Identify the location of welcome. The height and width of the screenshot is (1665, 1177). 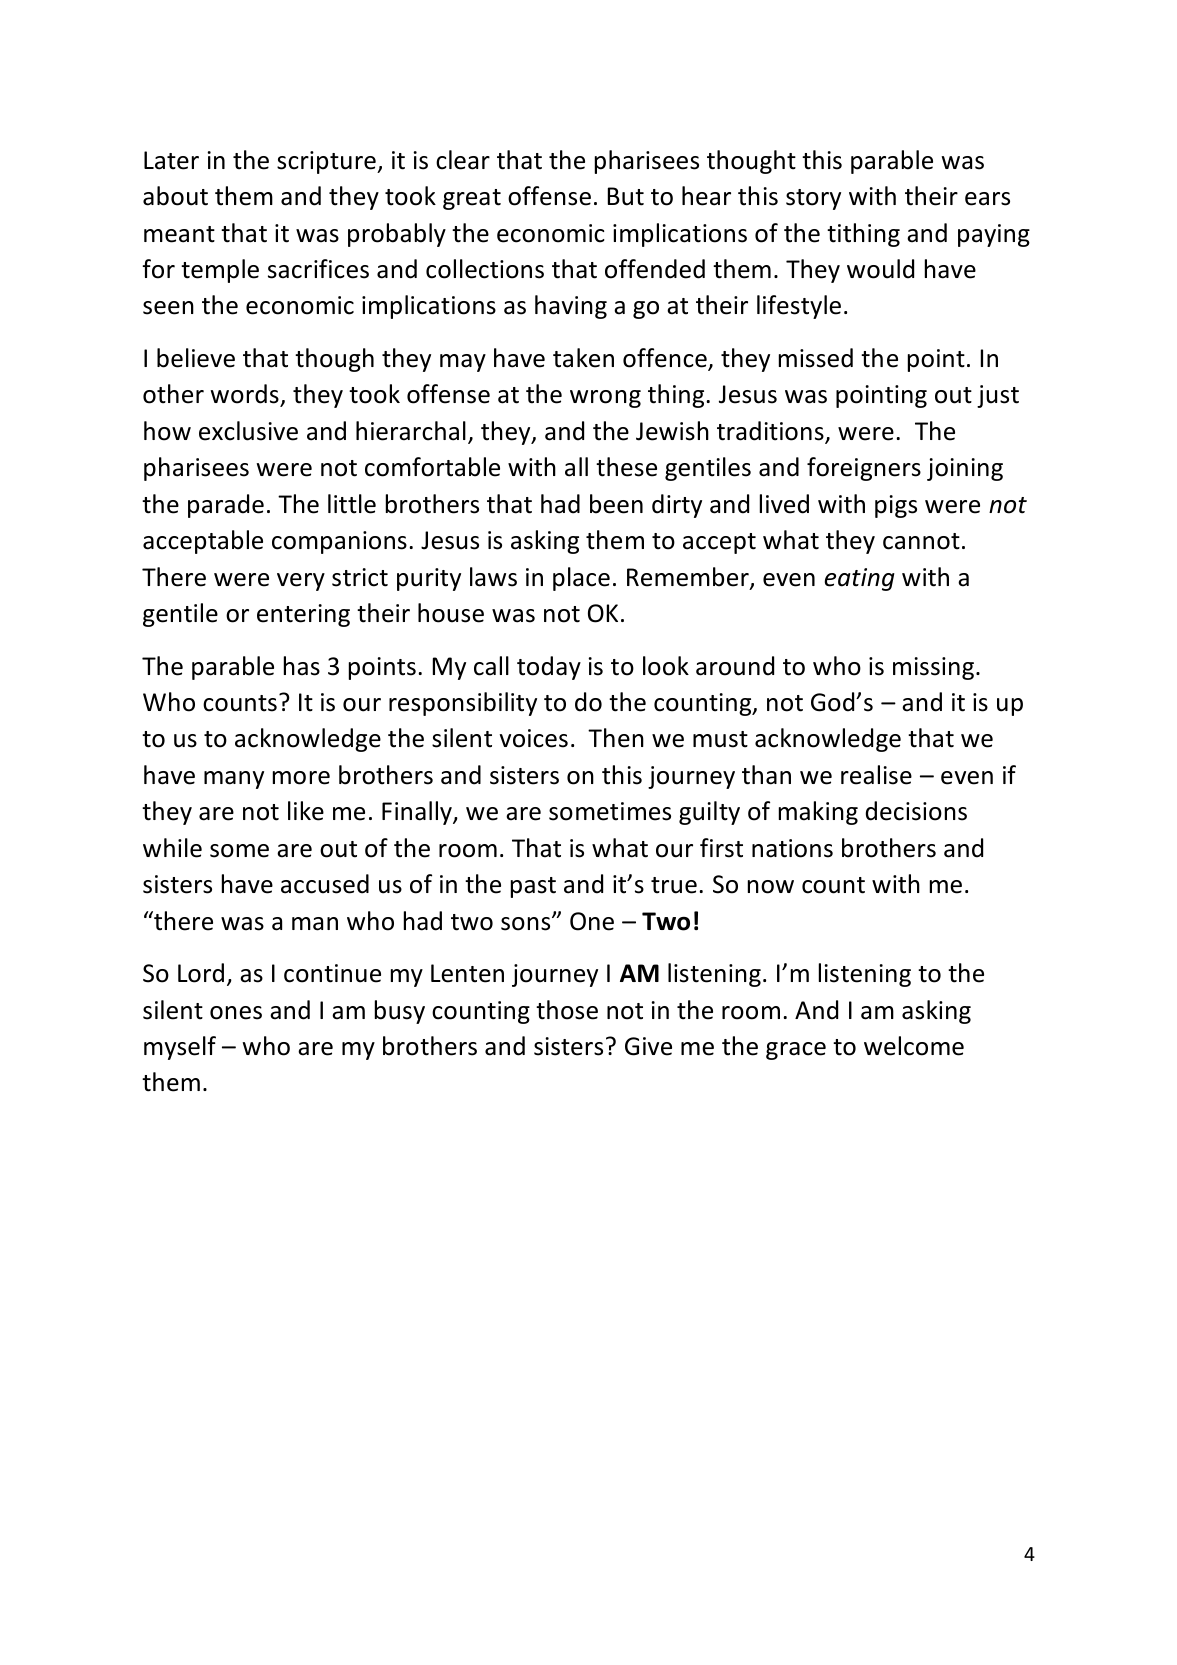
(914, 1046).
